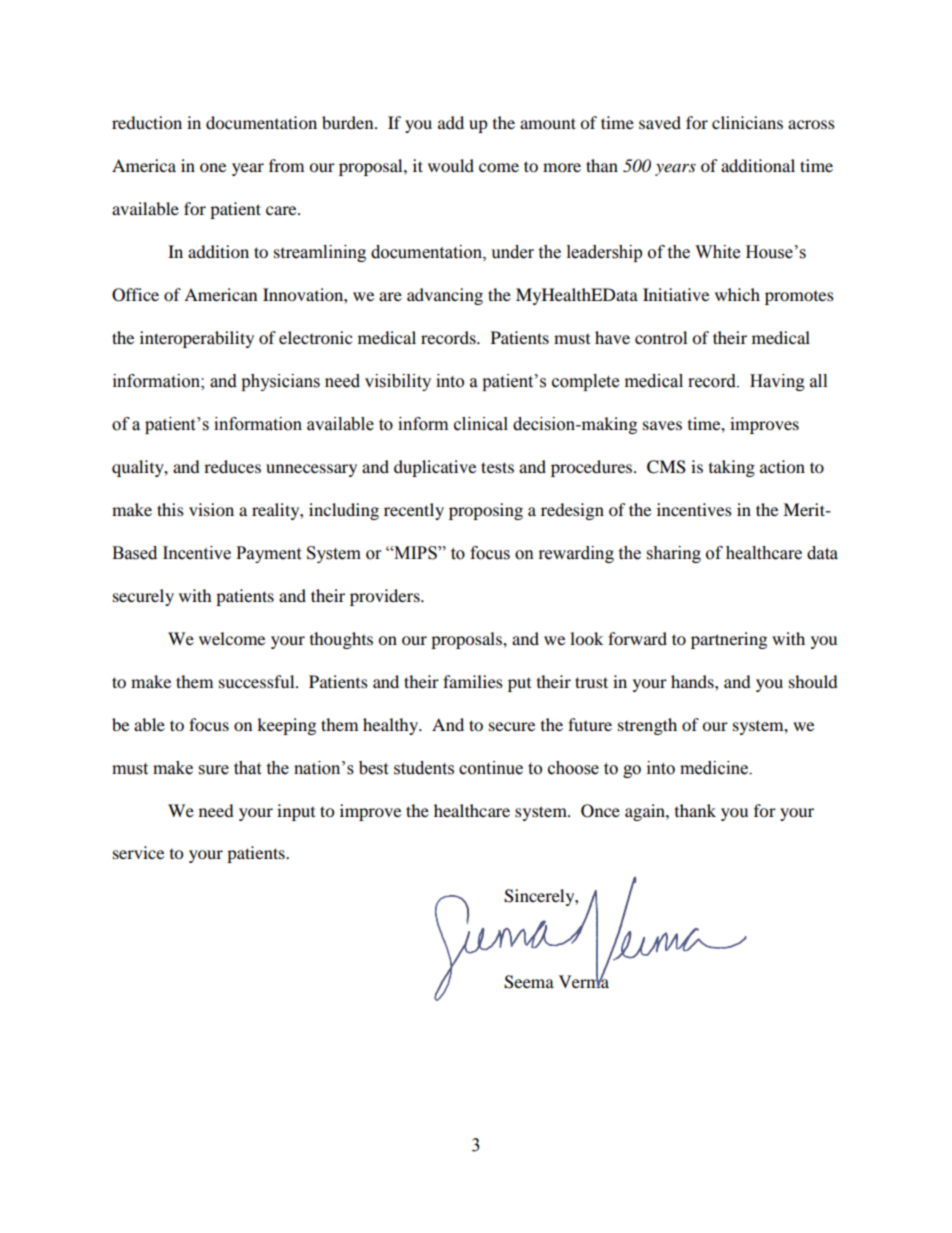  What do you see at coordinates (451, 165) in the image?
I see `would` at bounding box center [451, 165].
